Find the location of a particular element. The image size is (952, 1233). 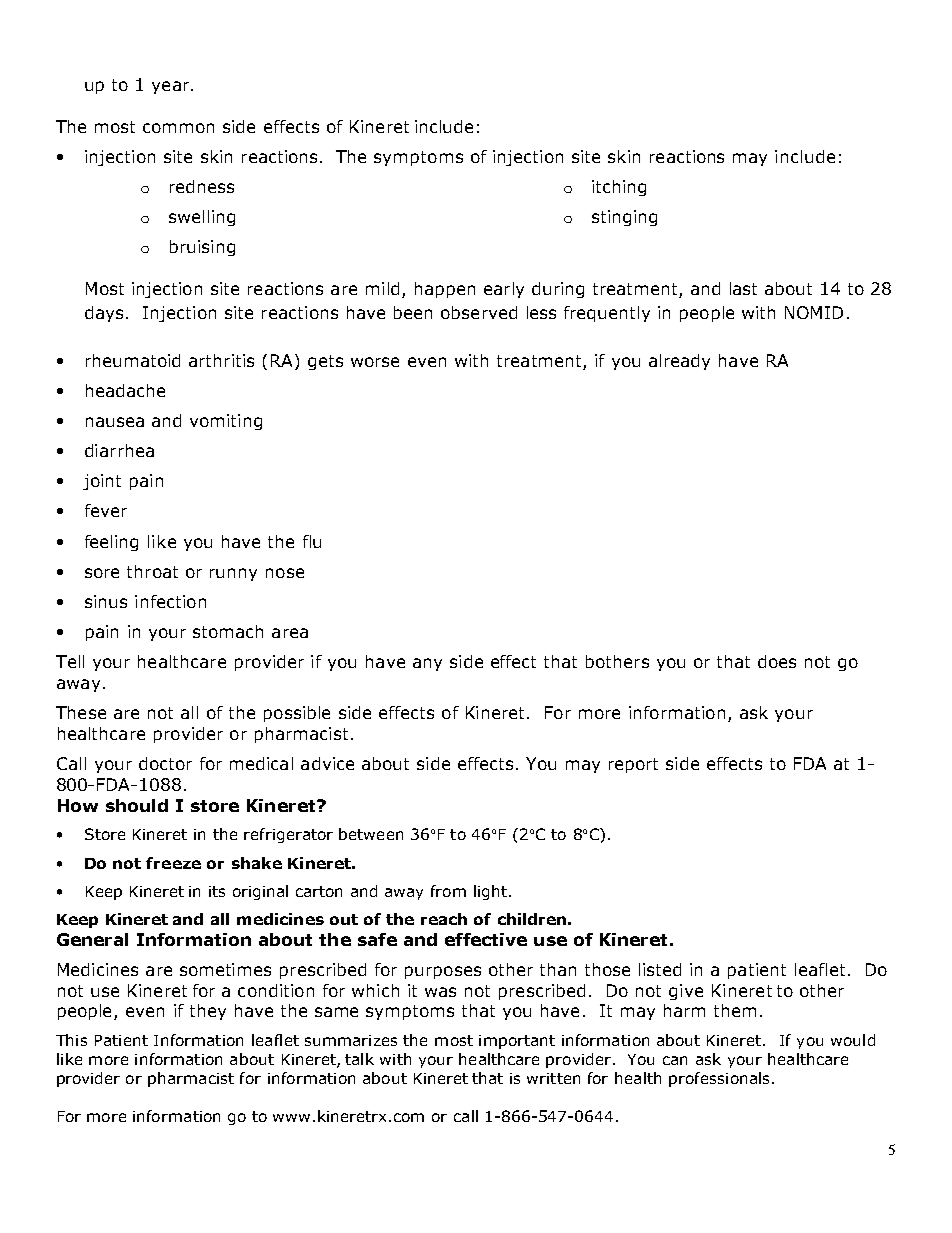

does is located at coordinates (777, 661).
